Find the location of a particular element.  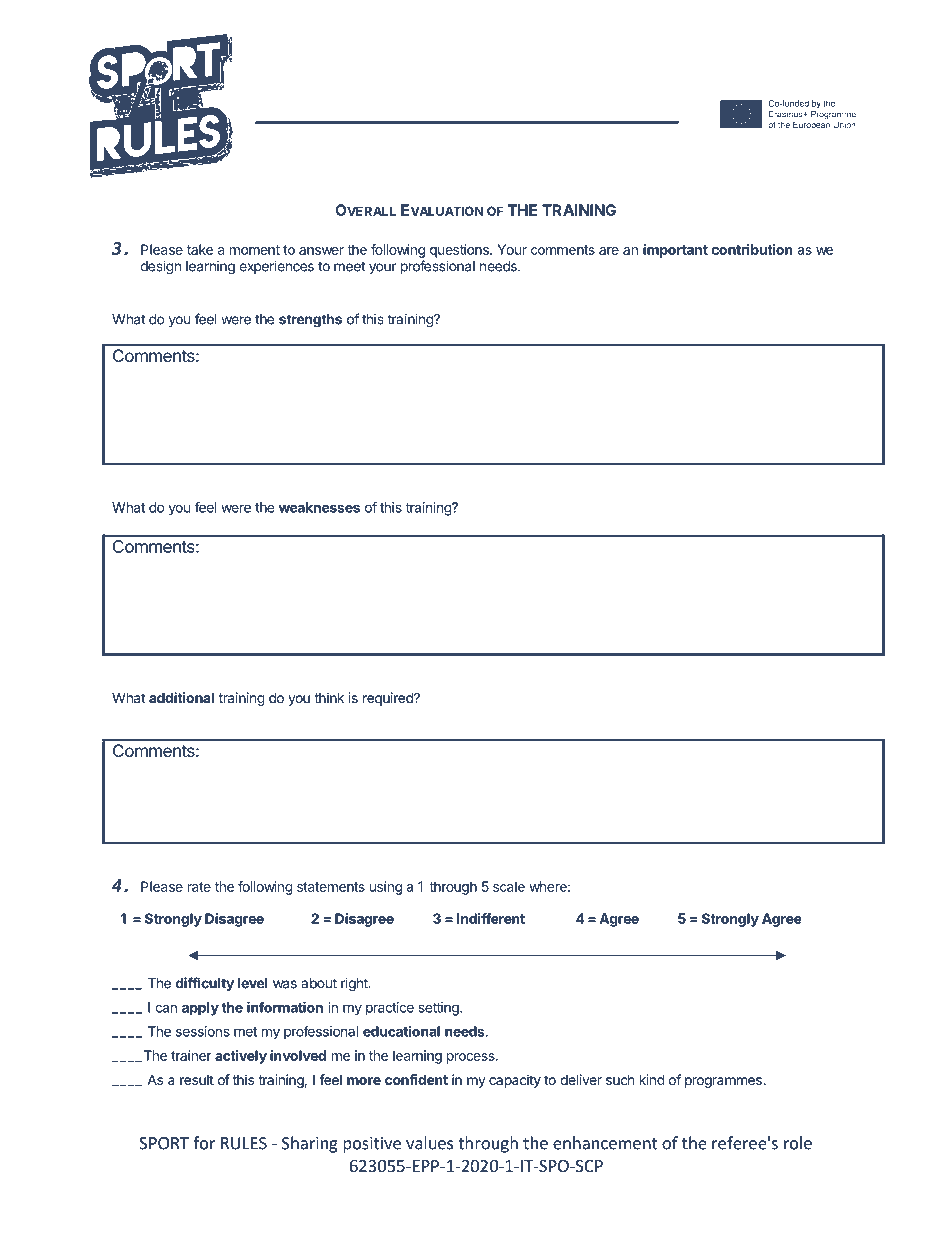

experiences is located at coordinates (276, 267).
